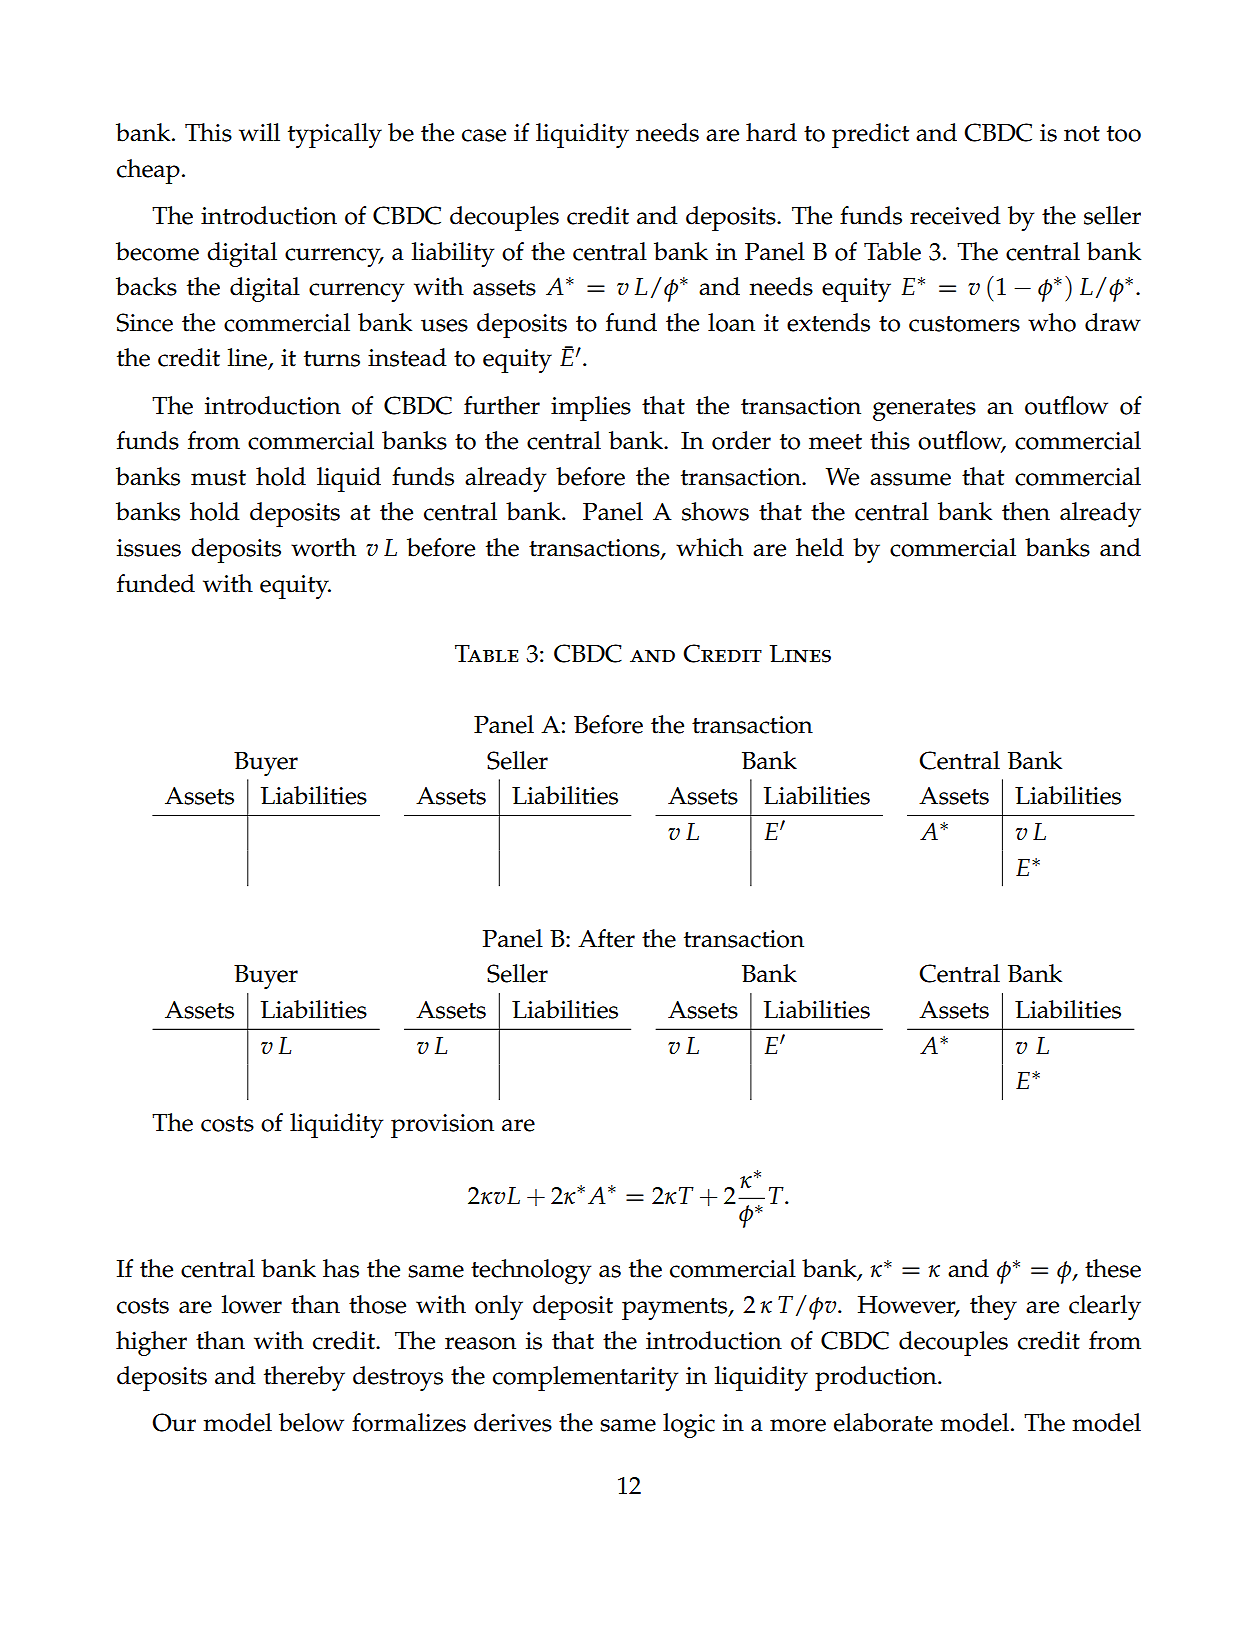  I want to click on After, so click(606, 938).
